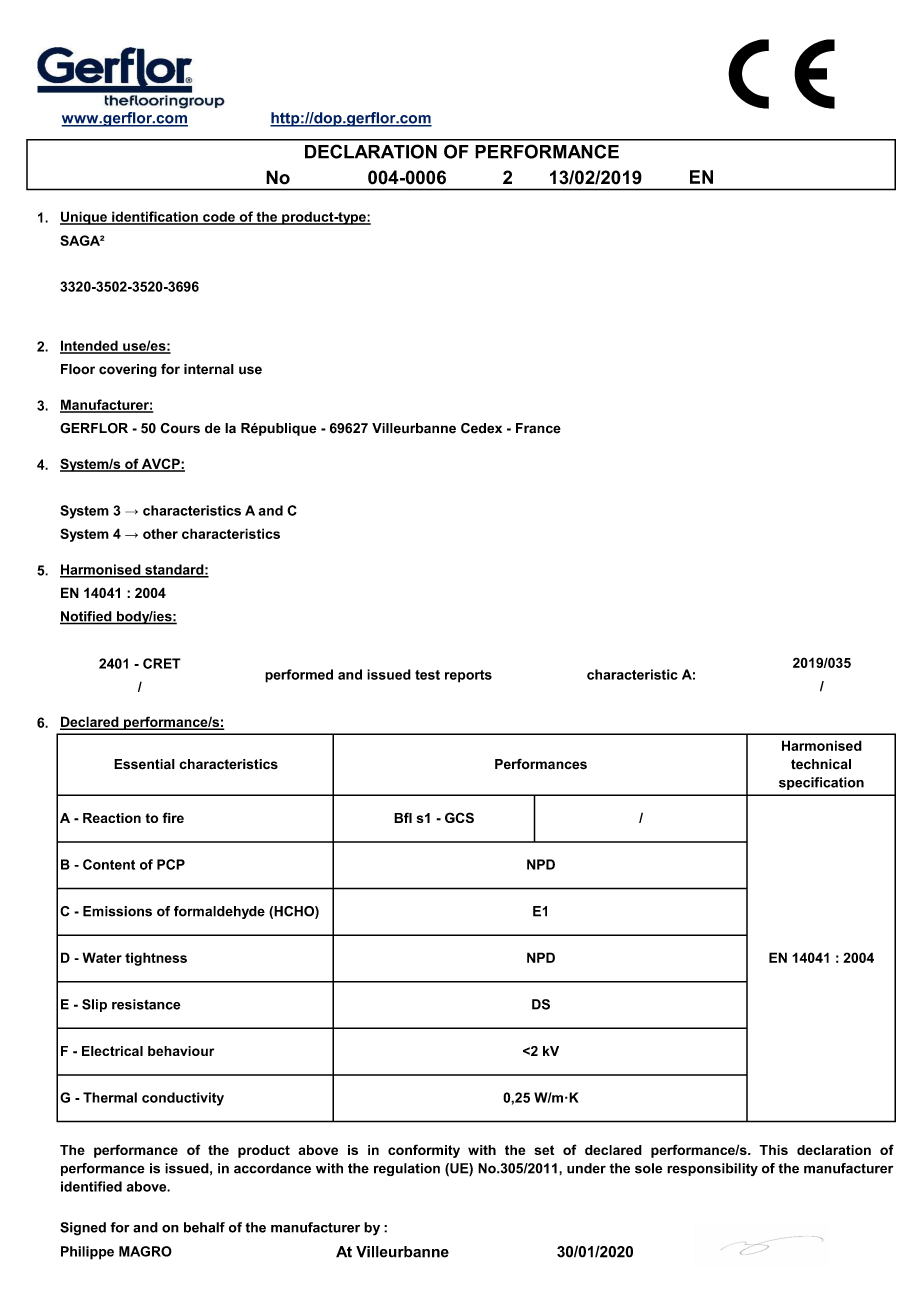 Image resolution: width=924 pixels, height=1308 pixels. Describe the element at coordinates (424, 1151) in the document. I see `conformity` at that location.
